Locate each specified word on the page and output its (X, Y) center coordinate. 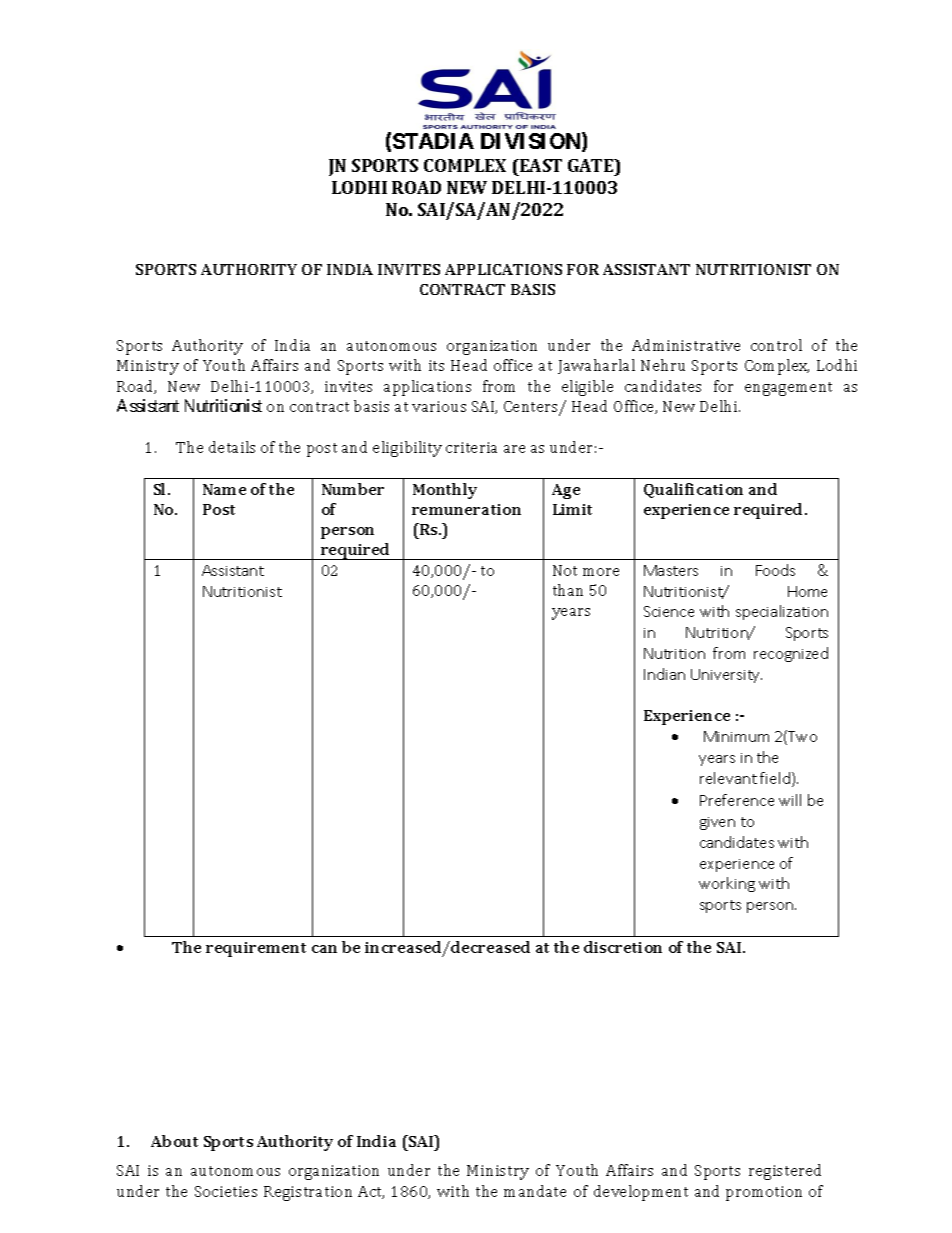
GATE (592, 165)
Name (224, 489)
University (726, 676)
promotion (764, 1193)
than (568, 590)
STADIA (433, 141)
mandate (535, 1191)
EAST (540, 165)
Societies (226, 1191)
